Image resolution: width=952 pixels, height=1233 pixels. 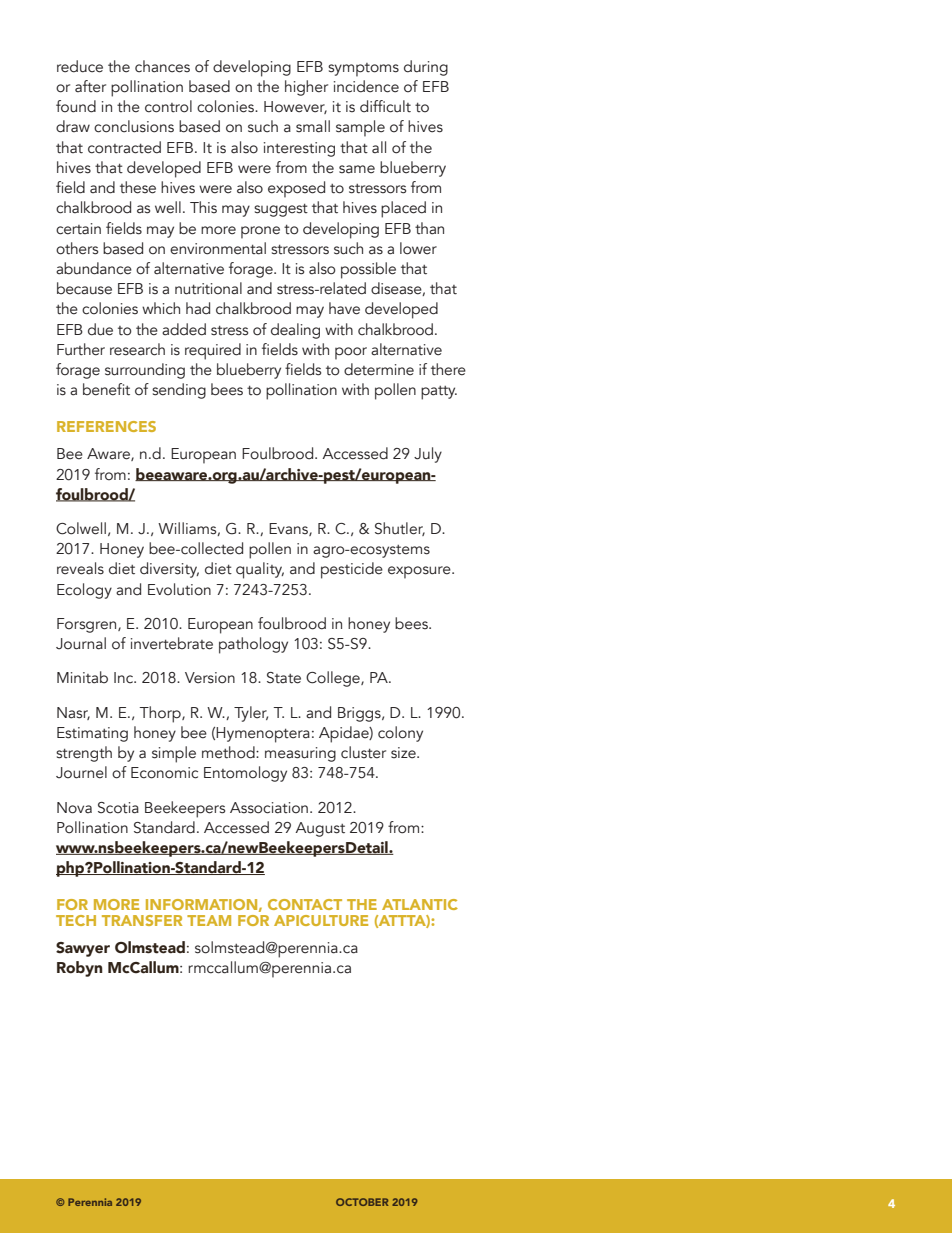 I want to click on OCTOBER, so click(x=362, y=1202).
